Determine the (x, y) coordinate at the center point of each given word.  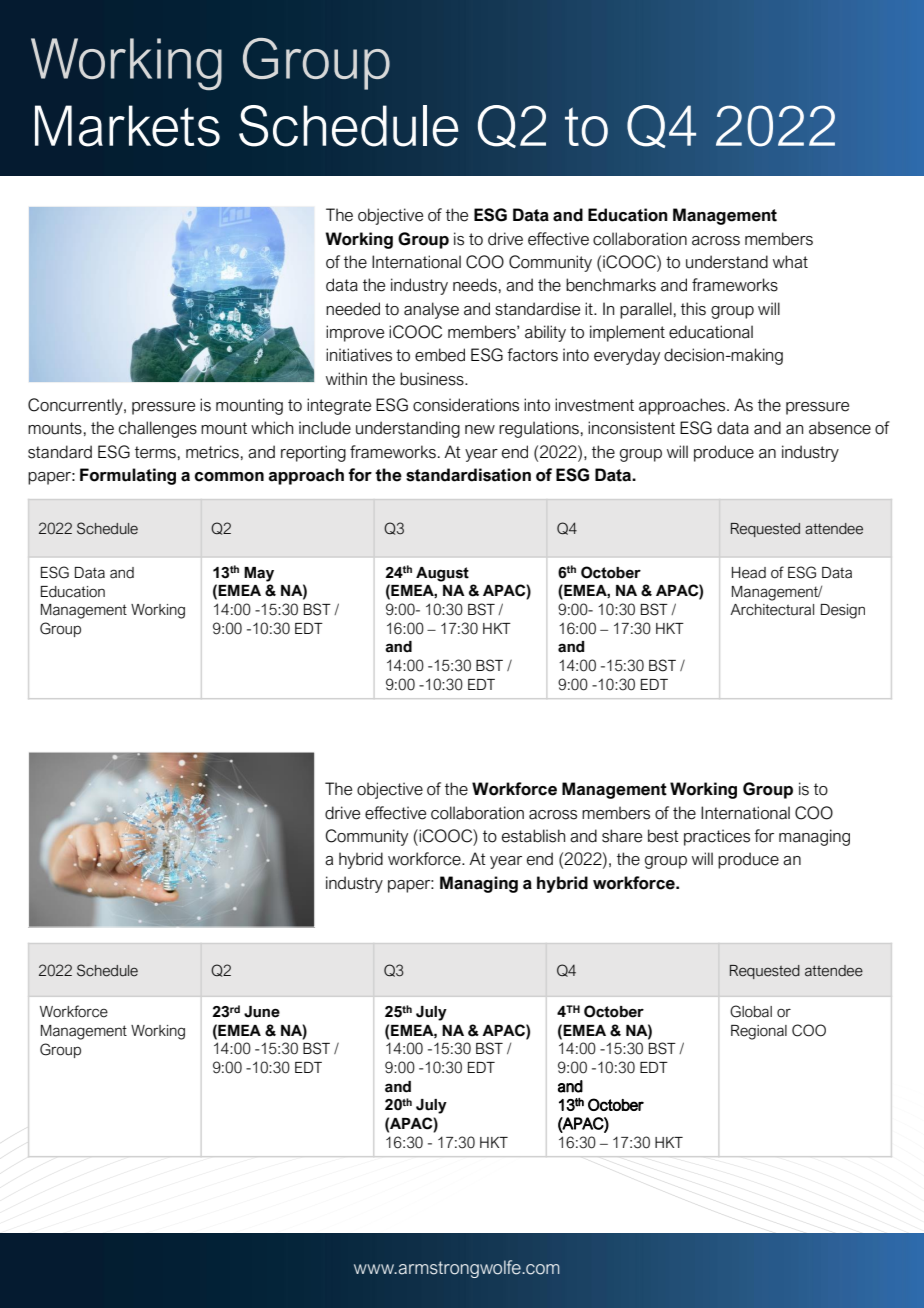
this (693, 309)
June (262, 1012)
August (442, 574)
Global (751, 1011)
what (790, 262)
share (622, 836)
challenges (158, 429)
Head (749, 573)
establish (533, 836)
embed (440, 355)
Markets (127, 126)
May (259, 574)
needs (475, 285)
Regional (759, 1032)
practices (717, 837)
